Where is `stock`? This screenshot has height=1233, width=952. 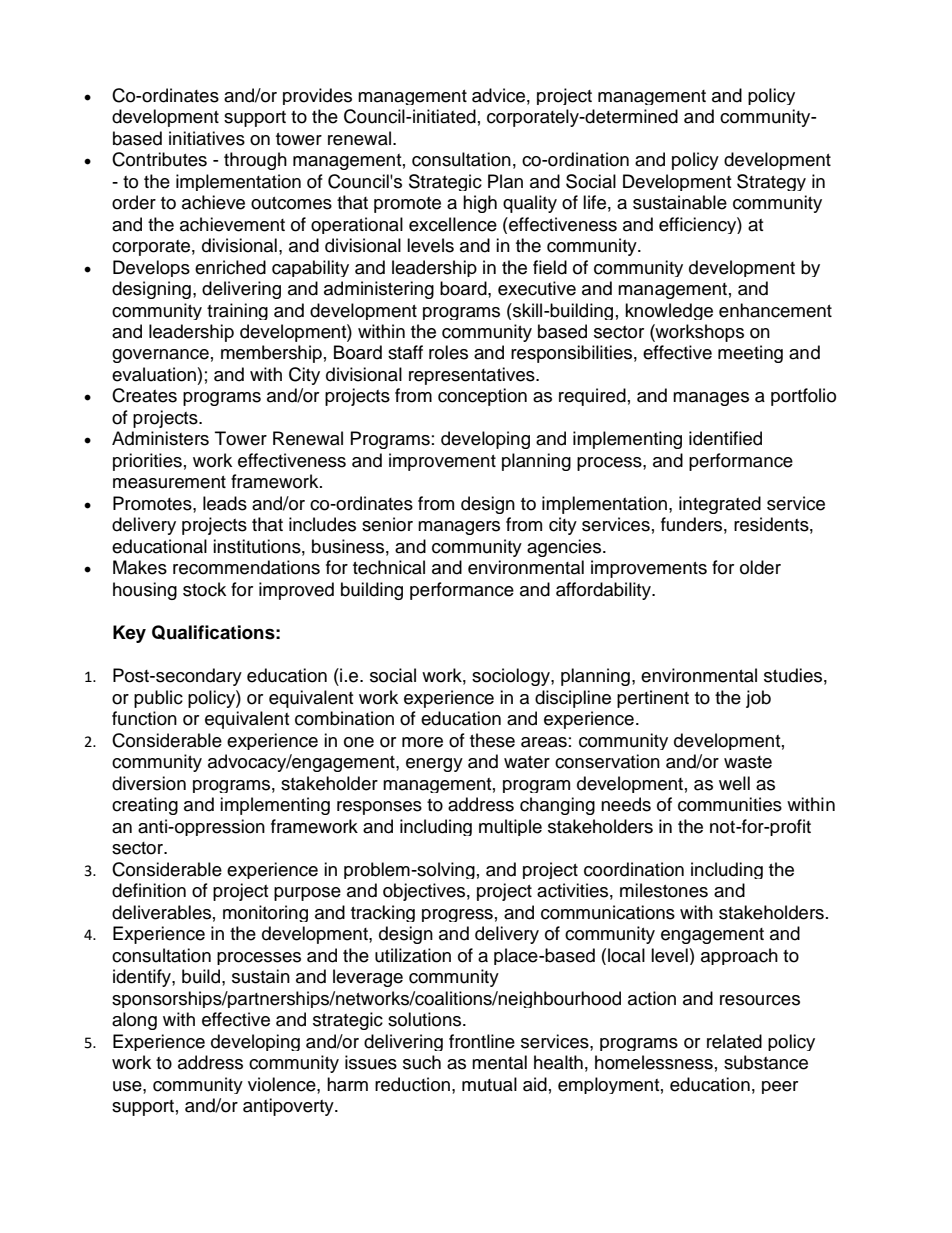
stock is located at coordinates (204, 589).
